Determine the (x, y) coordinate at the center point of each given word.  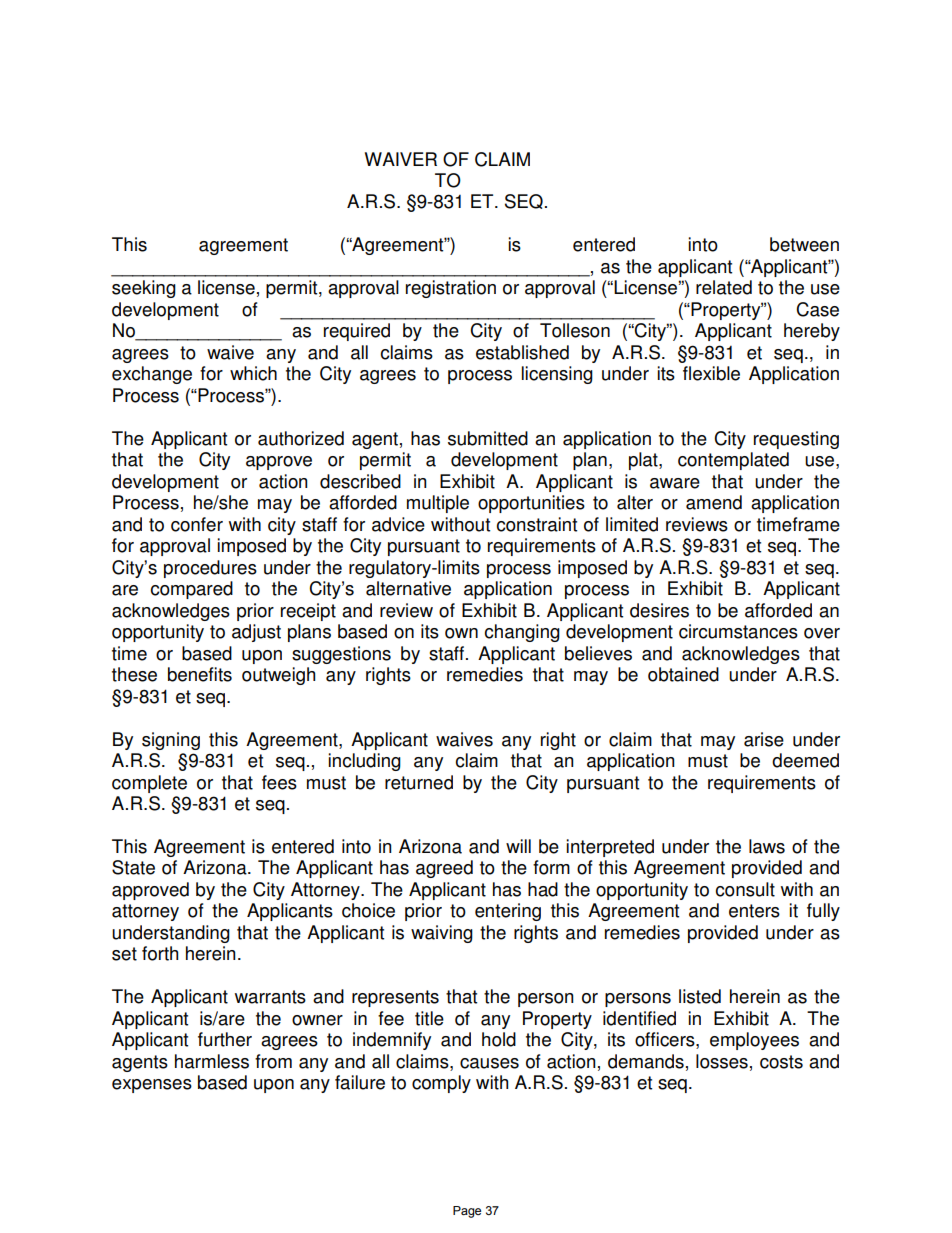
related (724, 287)
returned (419, 782)
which (253, 373)
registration (451, 289)
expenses (152, 1086)
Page (467, 1212)
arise (764, 739)
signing (171, 741)
